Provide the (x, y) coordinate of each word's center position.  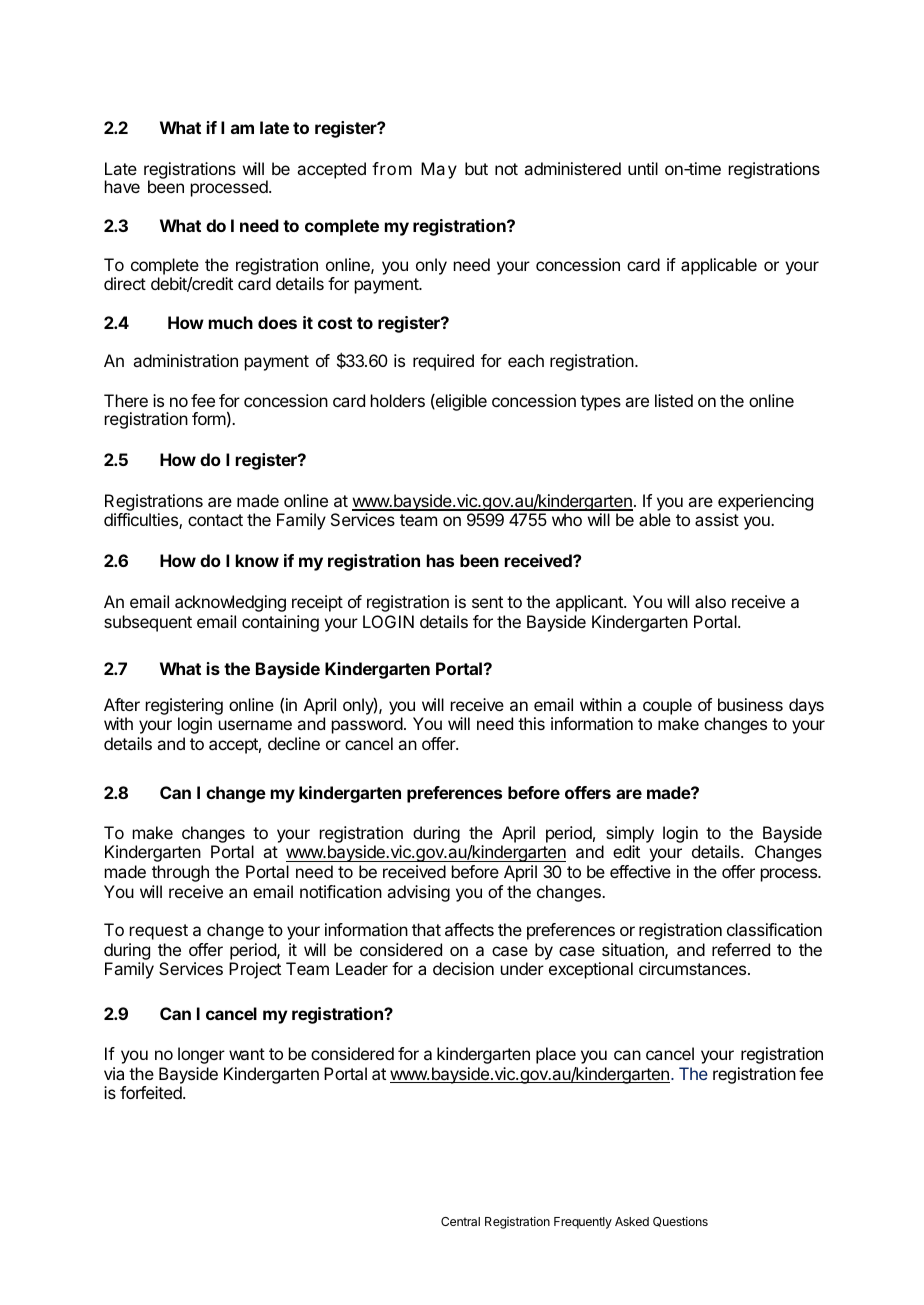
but (476, 168)
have (122, 186)
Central (460, 1221)
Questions (680, 1221)
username (255, 725)
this (531, 723)
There (126, 400)
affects (469, 929)
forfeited (152, 1092)
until (643, 168)
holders (398, 400)
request (159, 932)
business (750, 704)
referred (741, 949)
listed (674, 400)
